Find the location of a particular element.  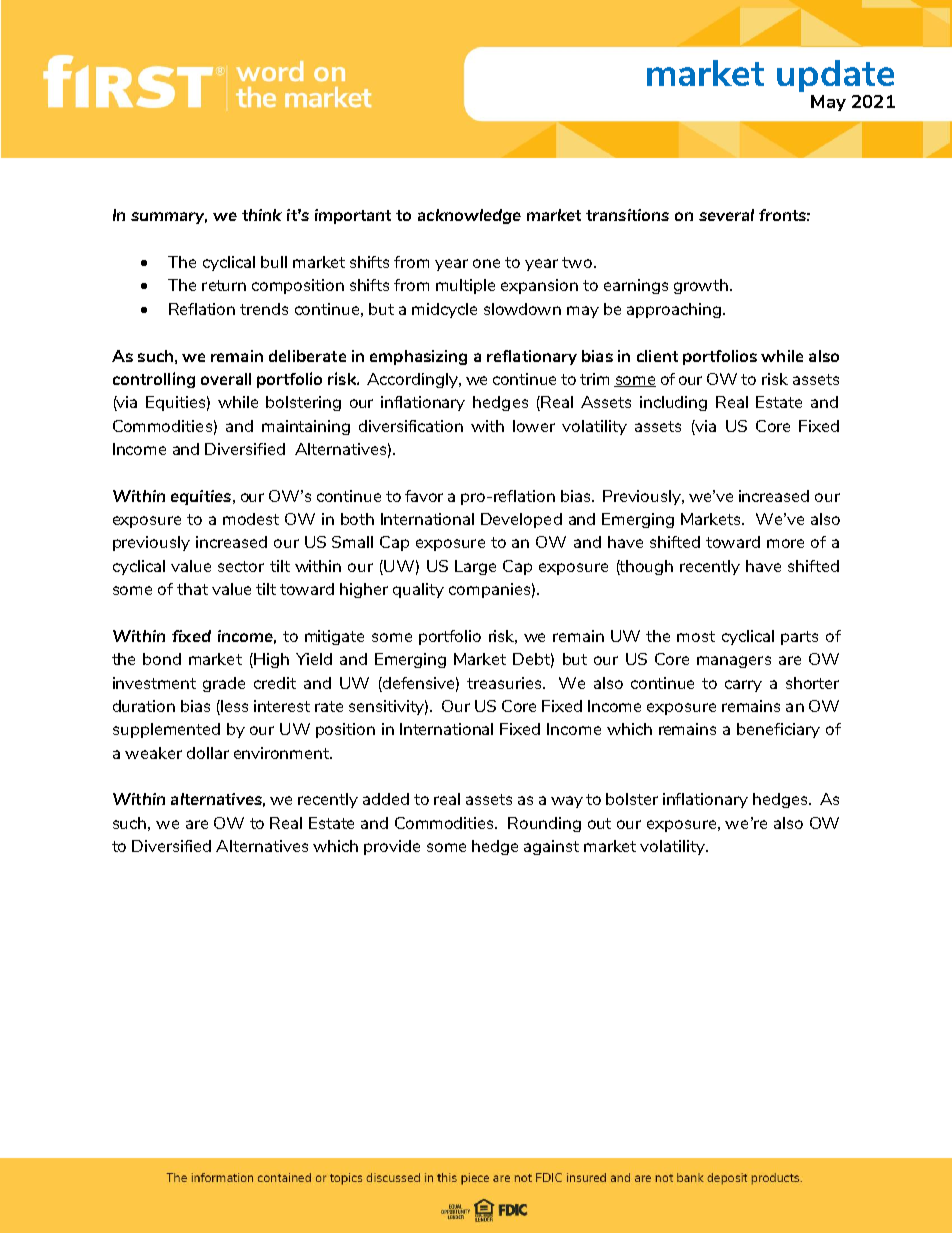

acknowledge is located at coordinates (469, 216).
